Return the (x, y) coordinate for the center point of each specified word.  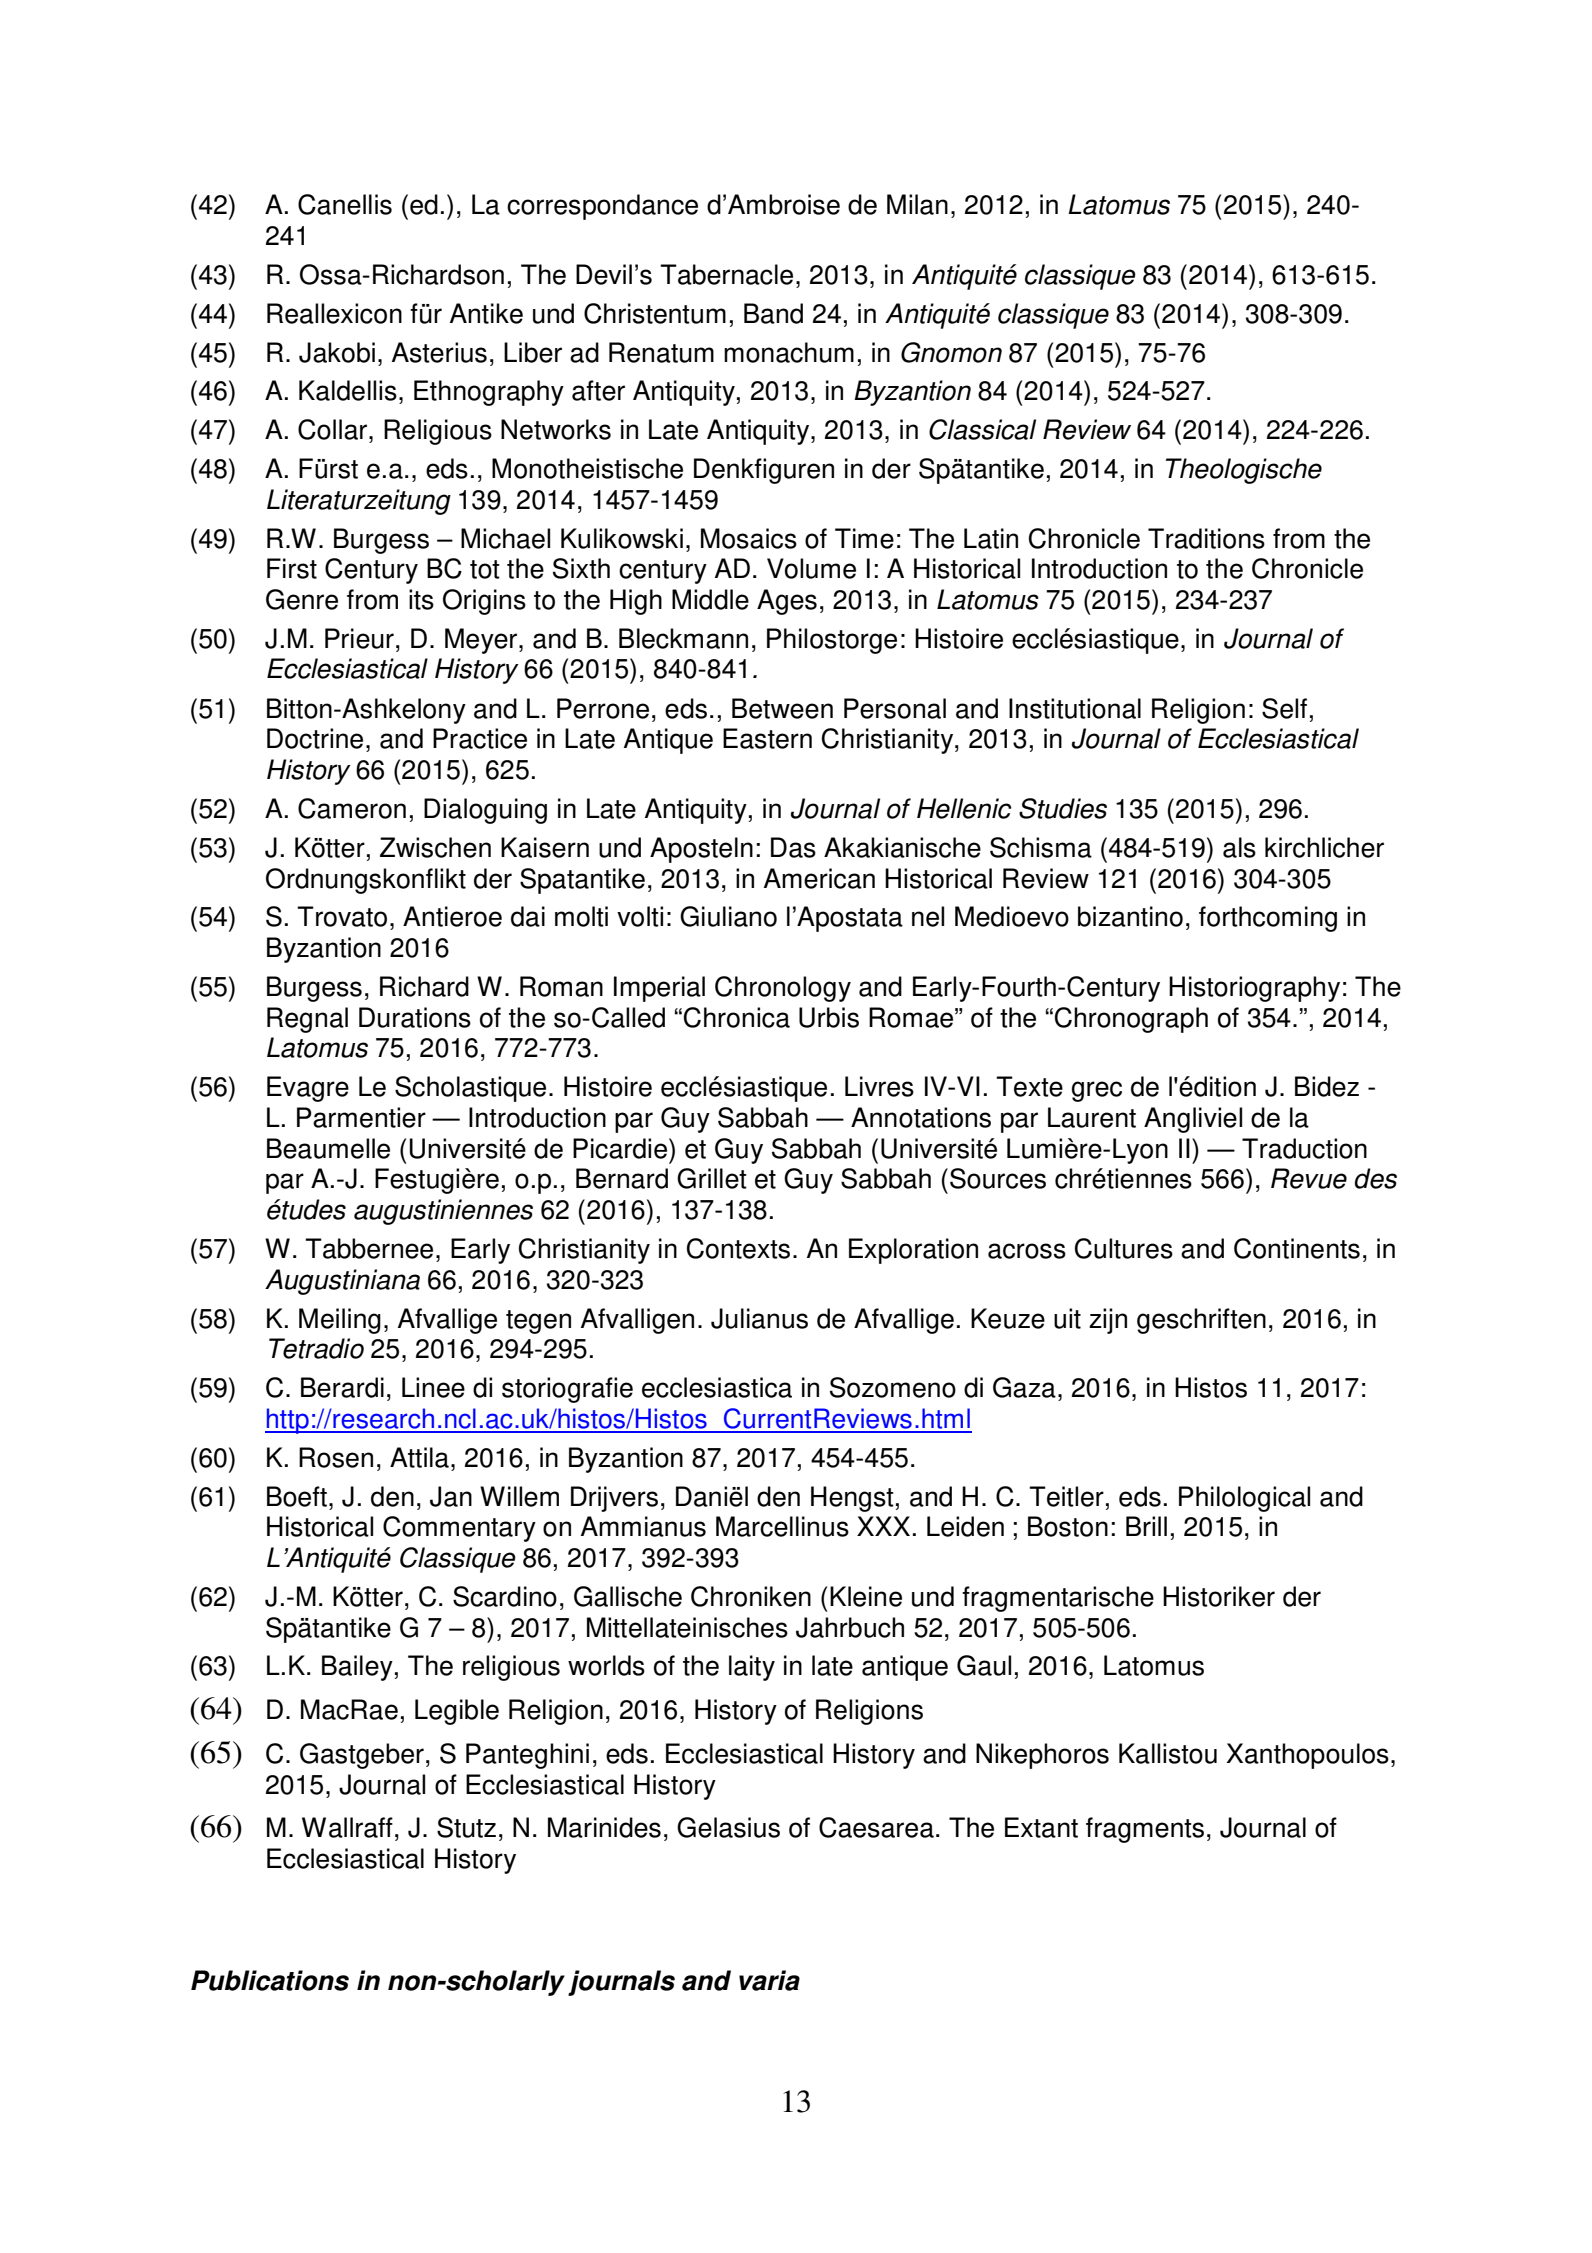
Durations (415, 1017)
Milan (917, 204)
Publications (270, 1980)
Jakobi (337, 352)
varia (769, 1980)
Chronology (783, 989)
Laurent (1092, 1117)
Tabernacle (726, 274)
